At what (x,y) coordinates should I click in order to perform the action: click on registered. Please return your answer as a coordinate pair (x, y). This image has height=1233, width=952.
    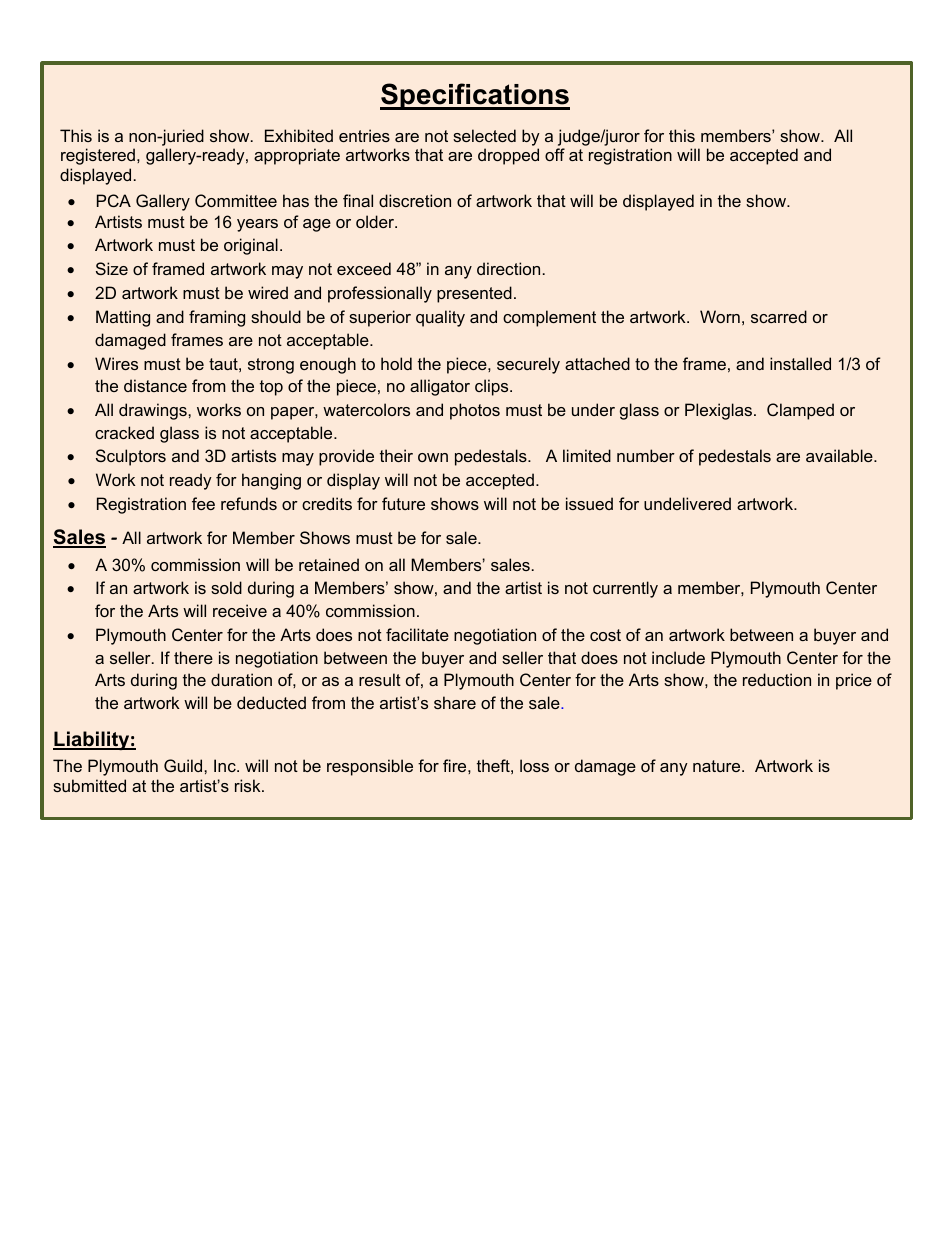
    Looking at the image, I should click on (99, 156).
